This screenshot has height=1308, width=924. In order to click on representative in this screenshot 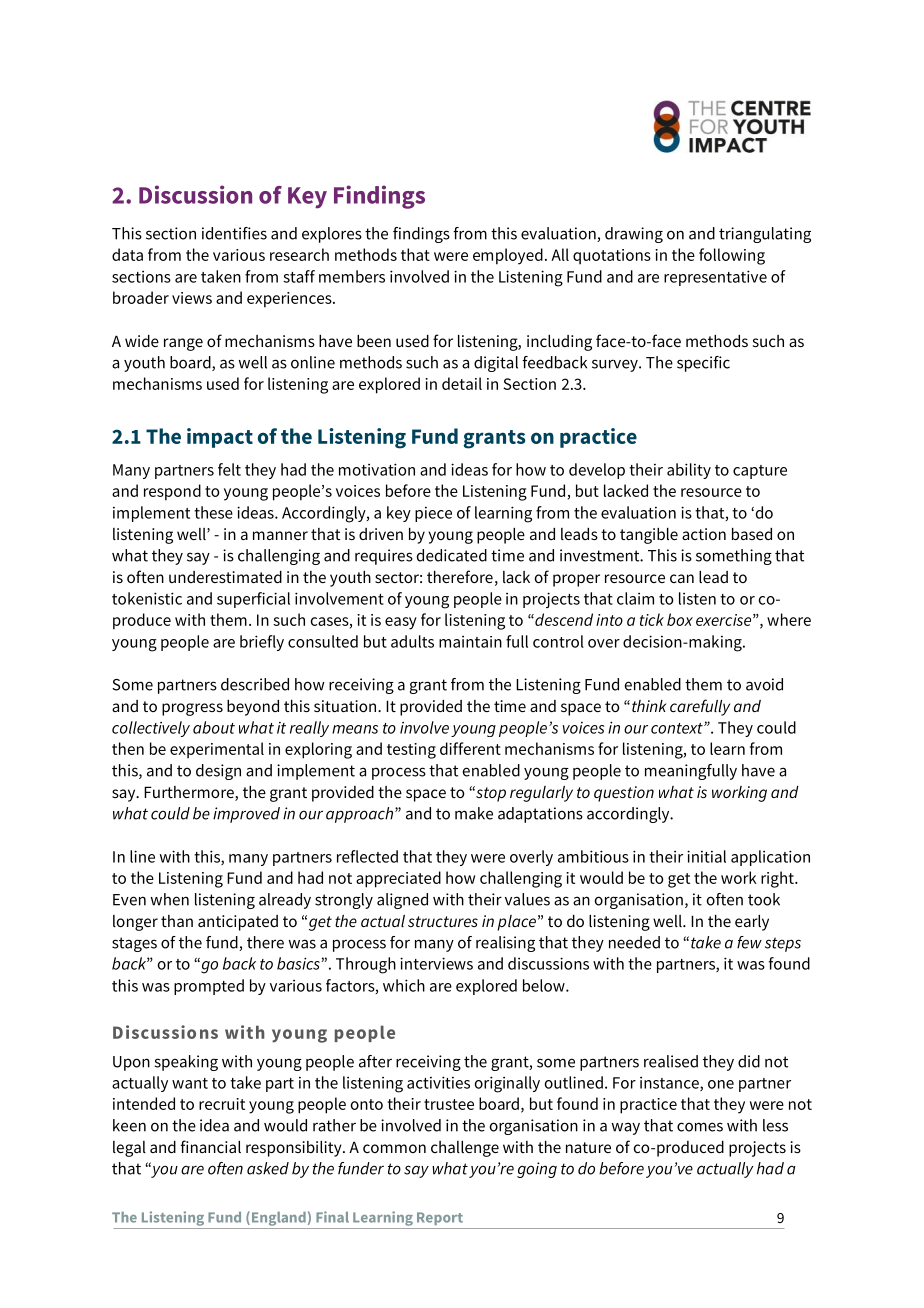, I will do `click(715, 278)`.
